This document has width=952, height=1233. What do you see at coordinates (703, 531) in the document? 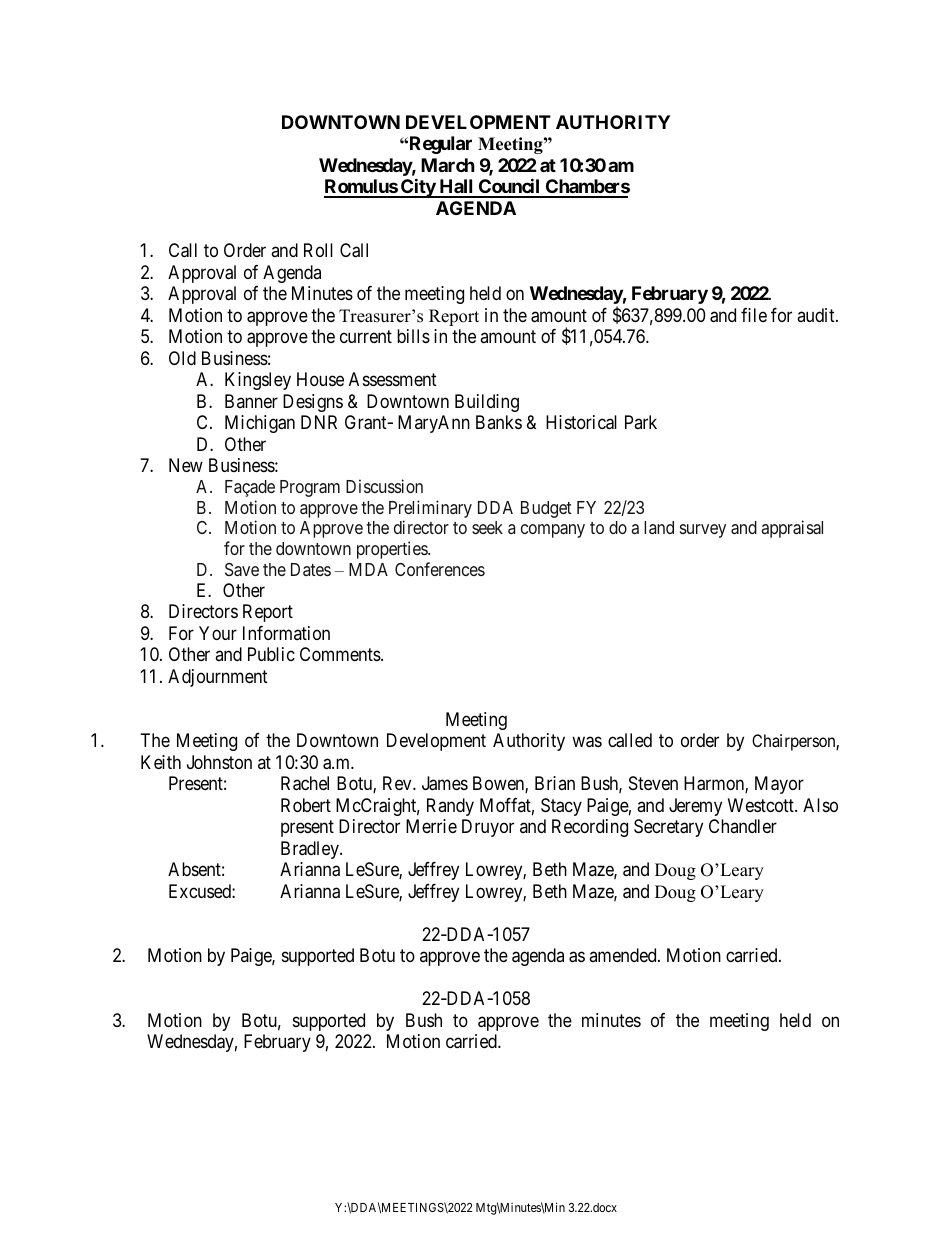
I see `survey` at bounding box center [703, 531].
